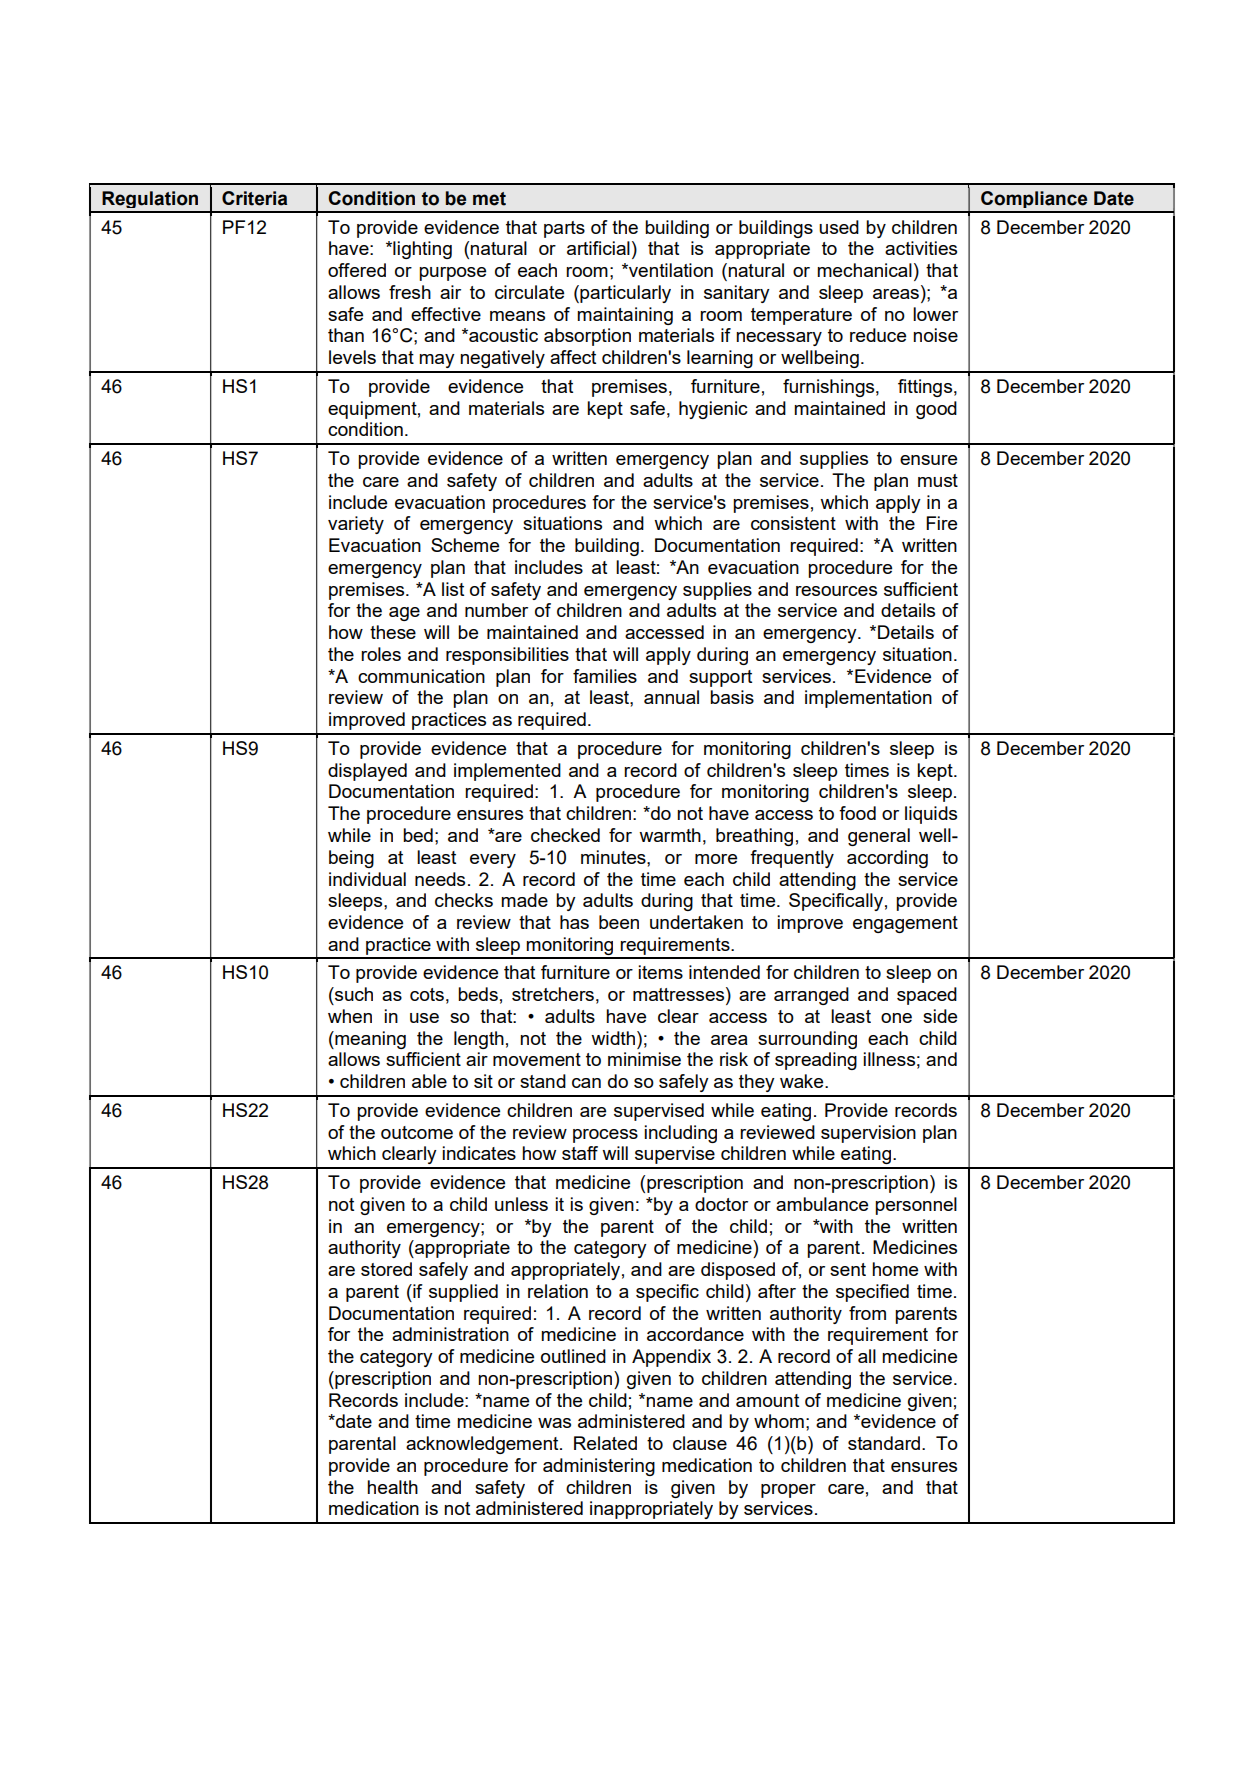 Image resolution: width=1252 pixels, height=1770 pixels. What do you see at coordinates (836, 591) in the page?
I see `resources` at bounding box center [836, 591].
